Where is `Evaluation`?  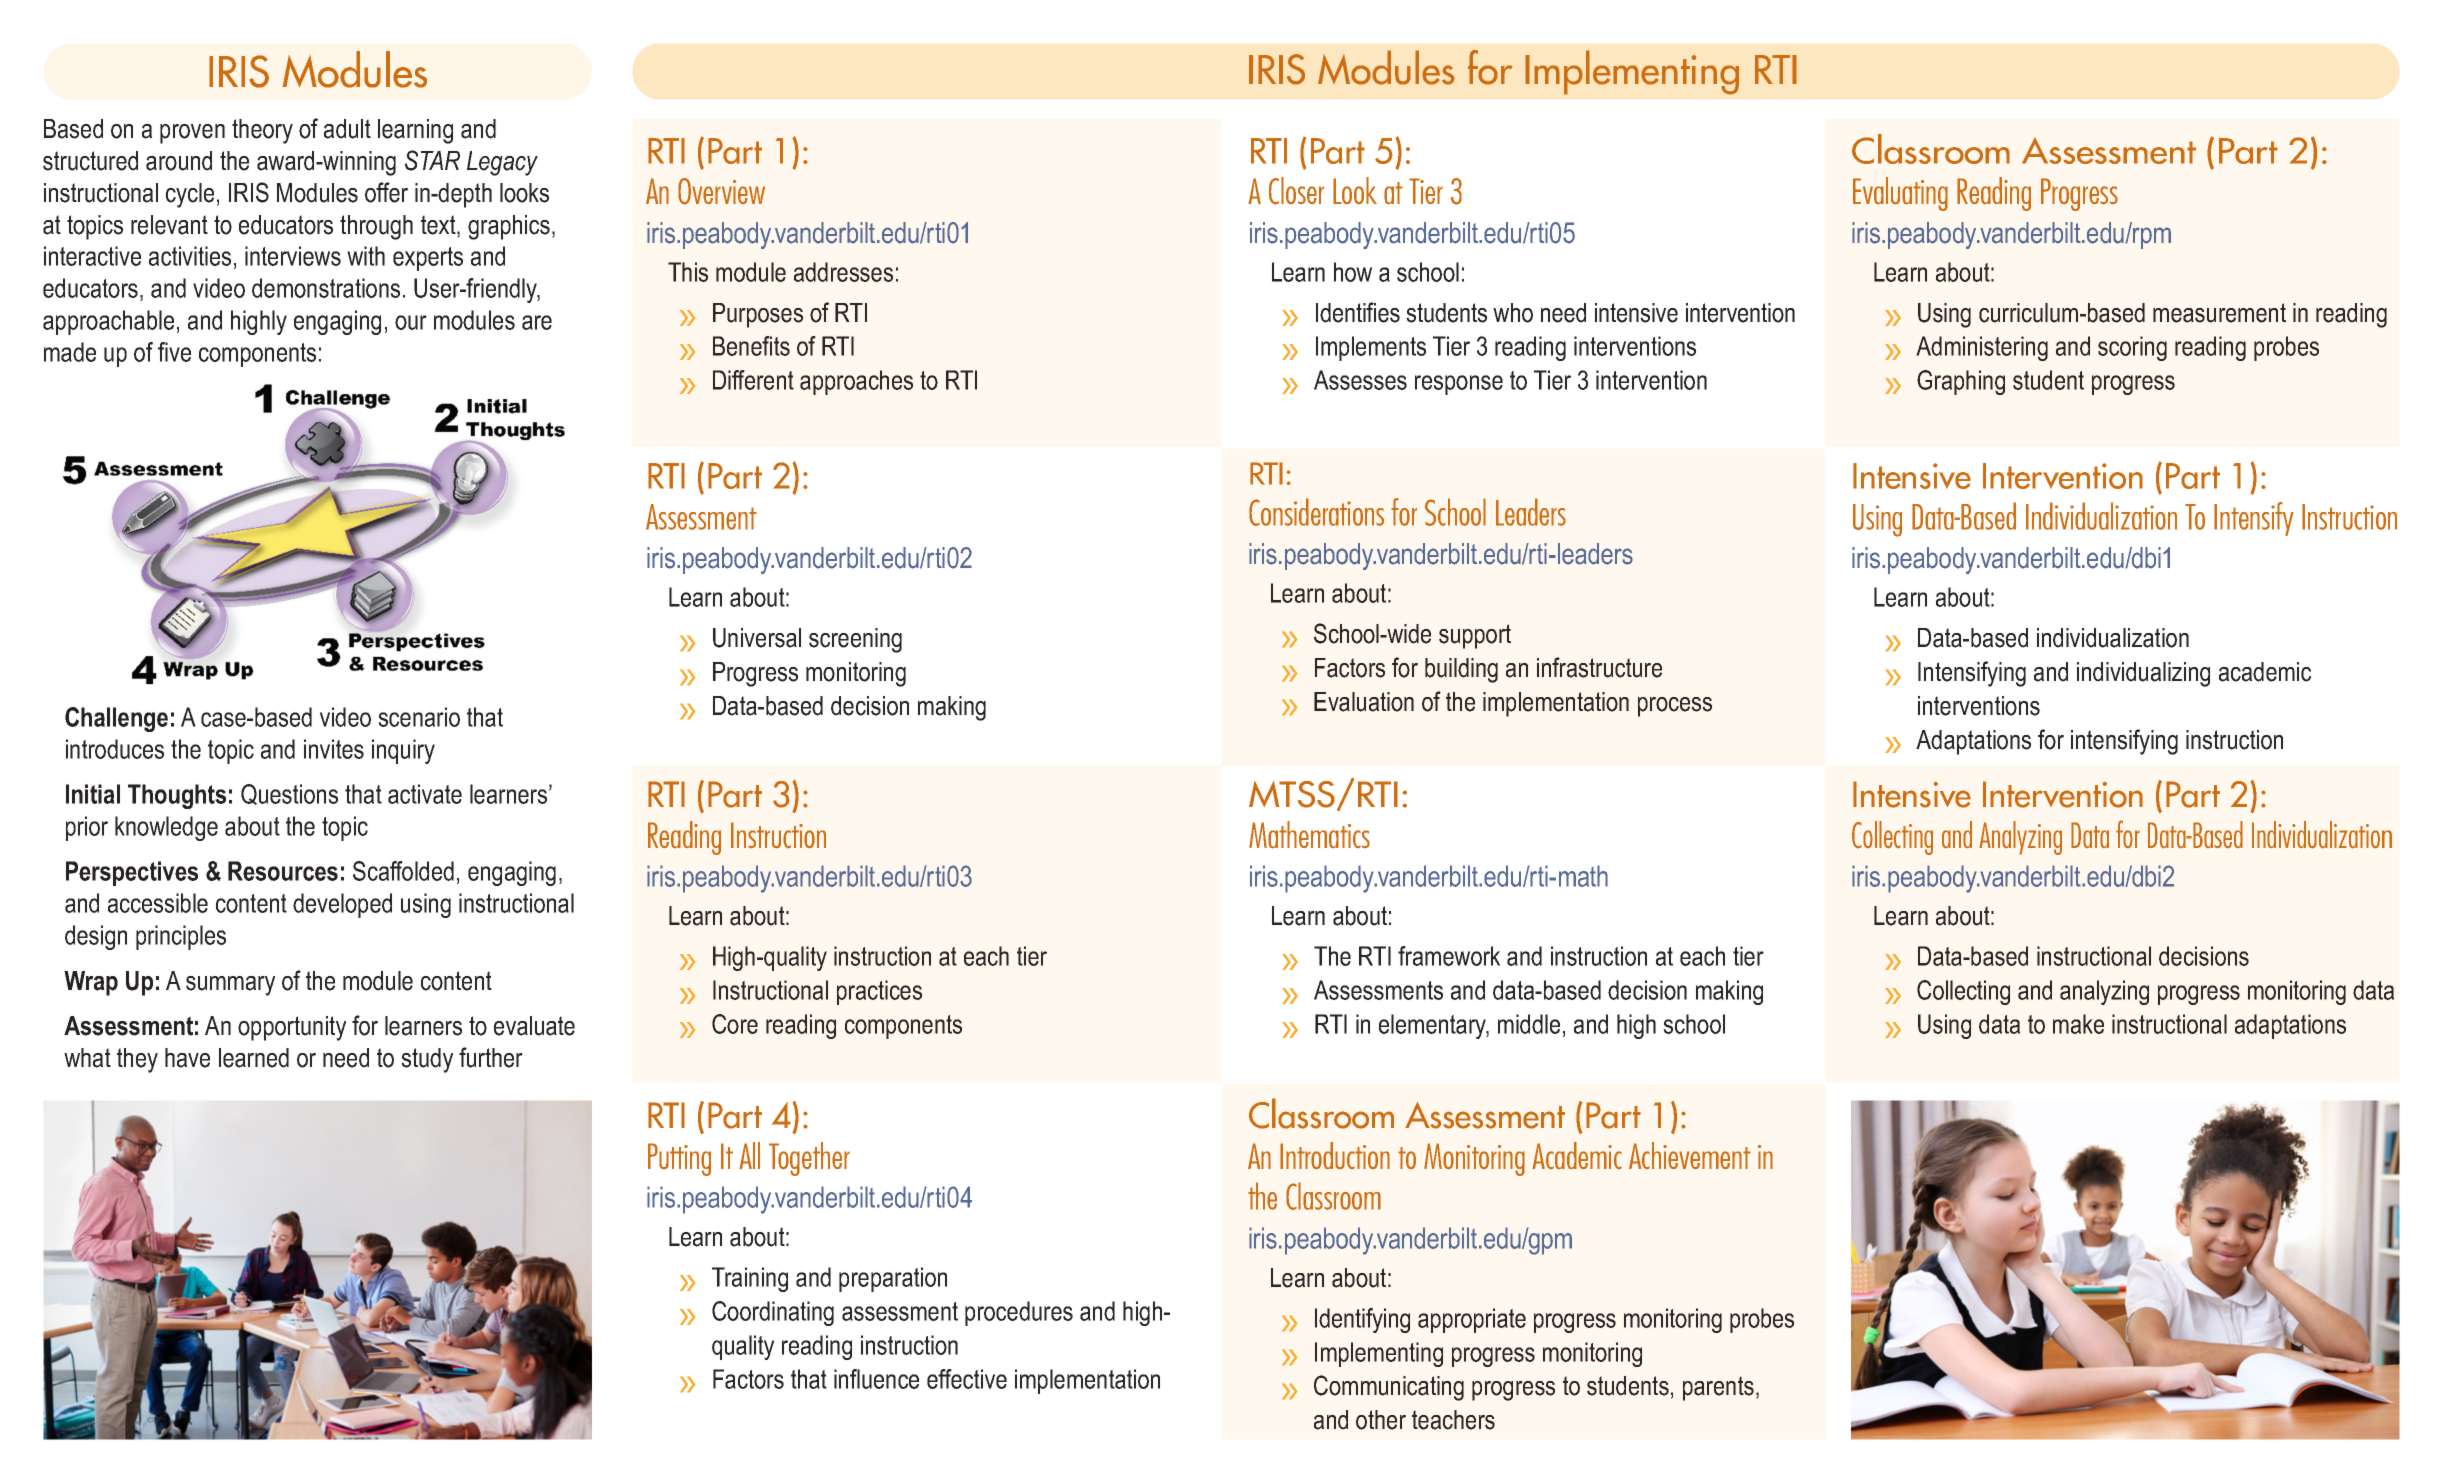 Evaluation is located at coordinates (1364, 702).
